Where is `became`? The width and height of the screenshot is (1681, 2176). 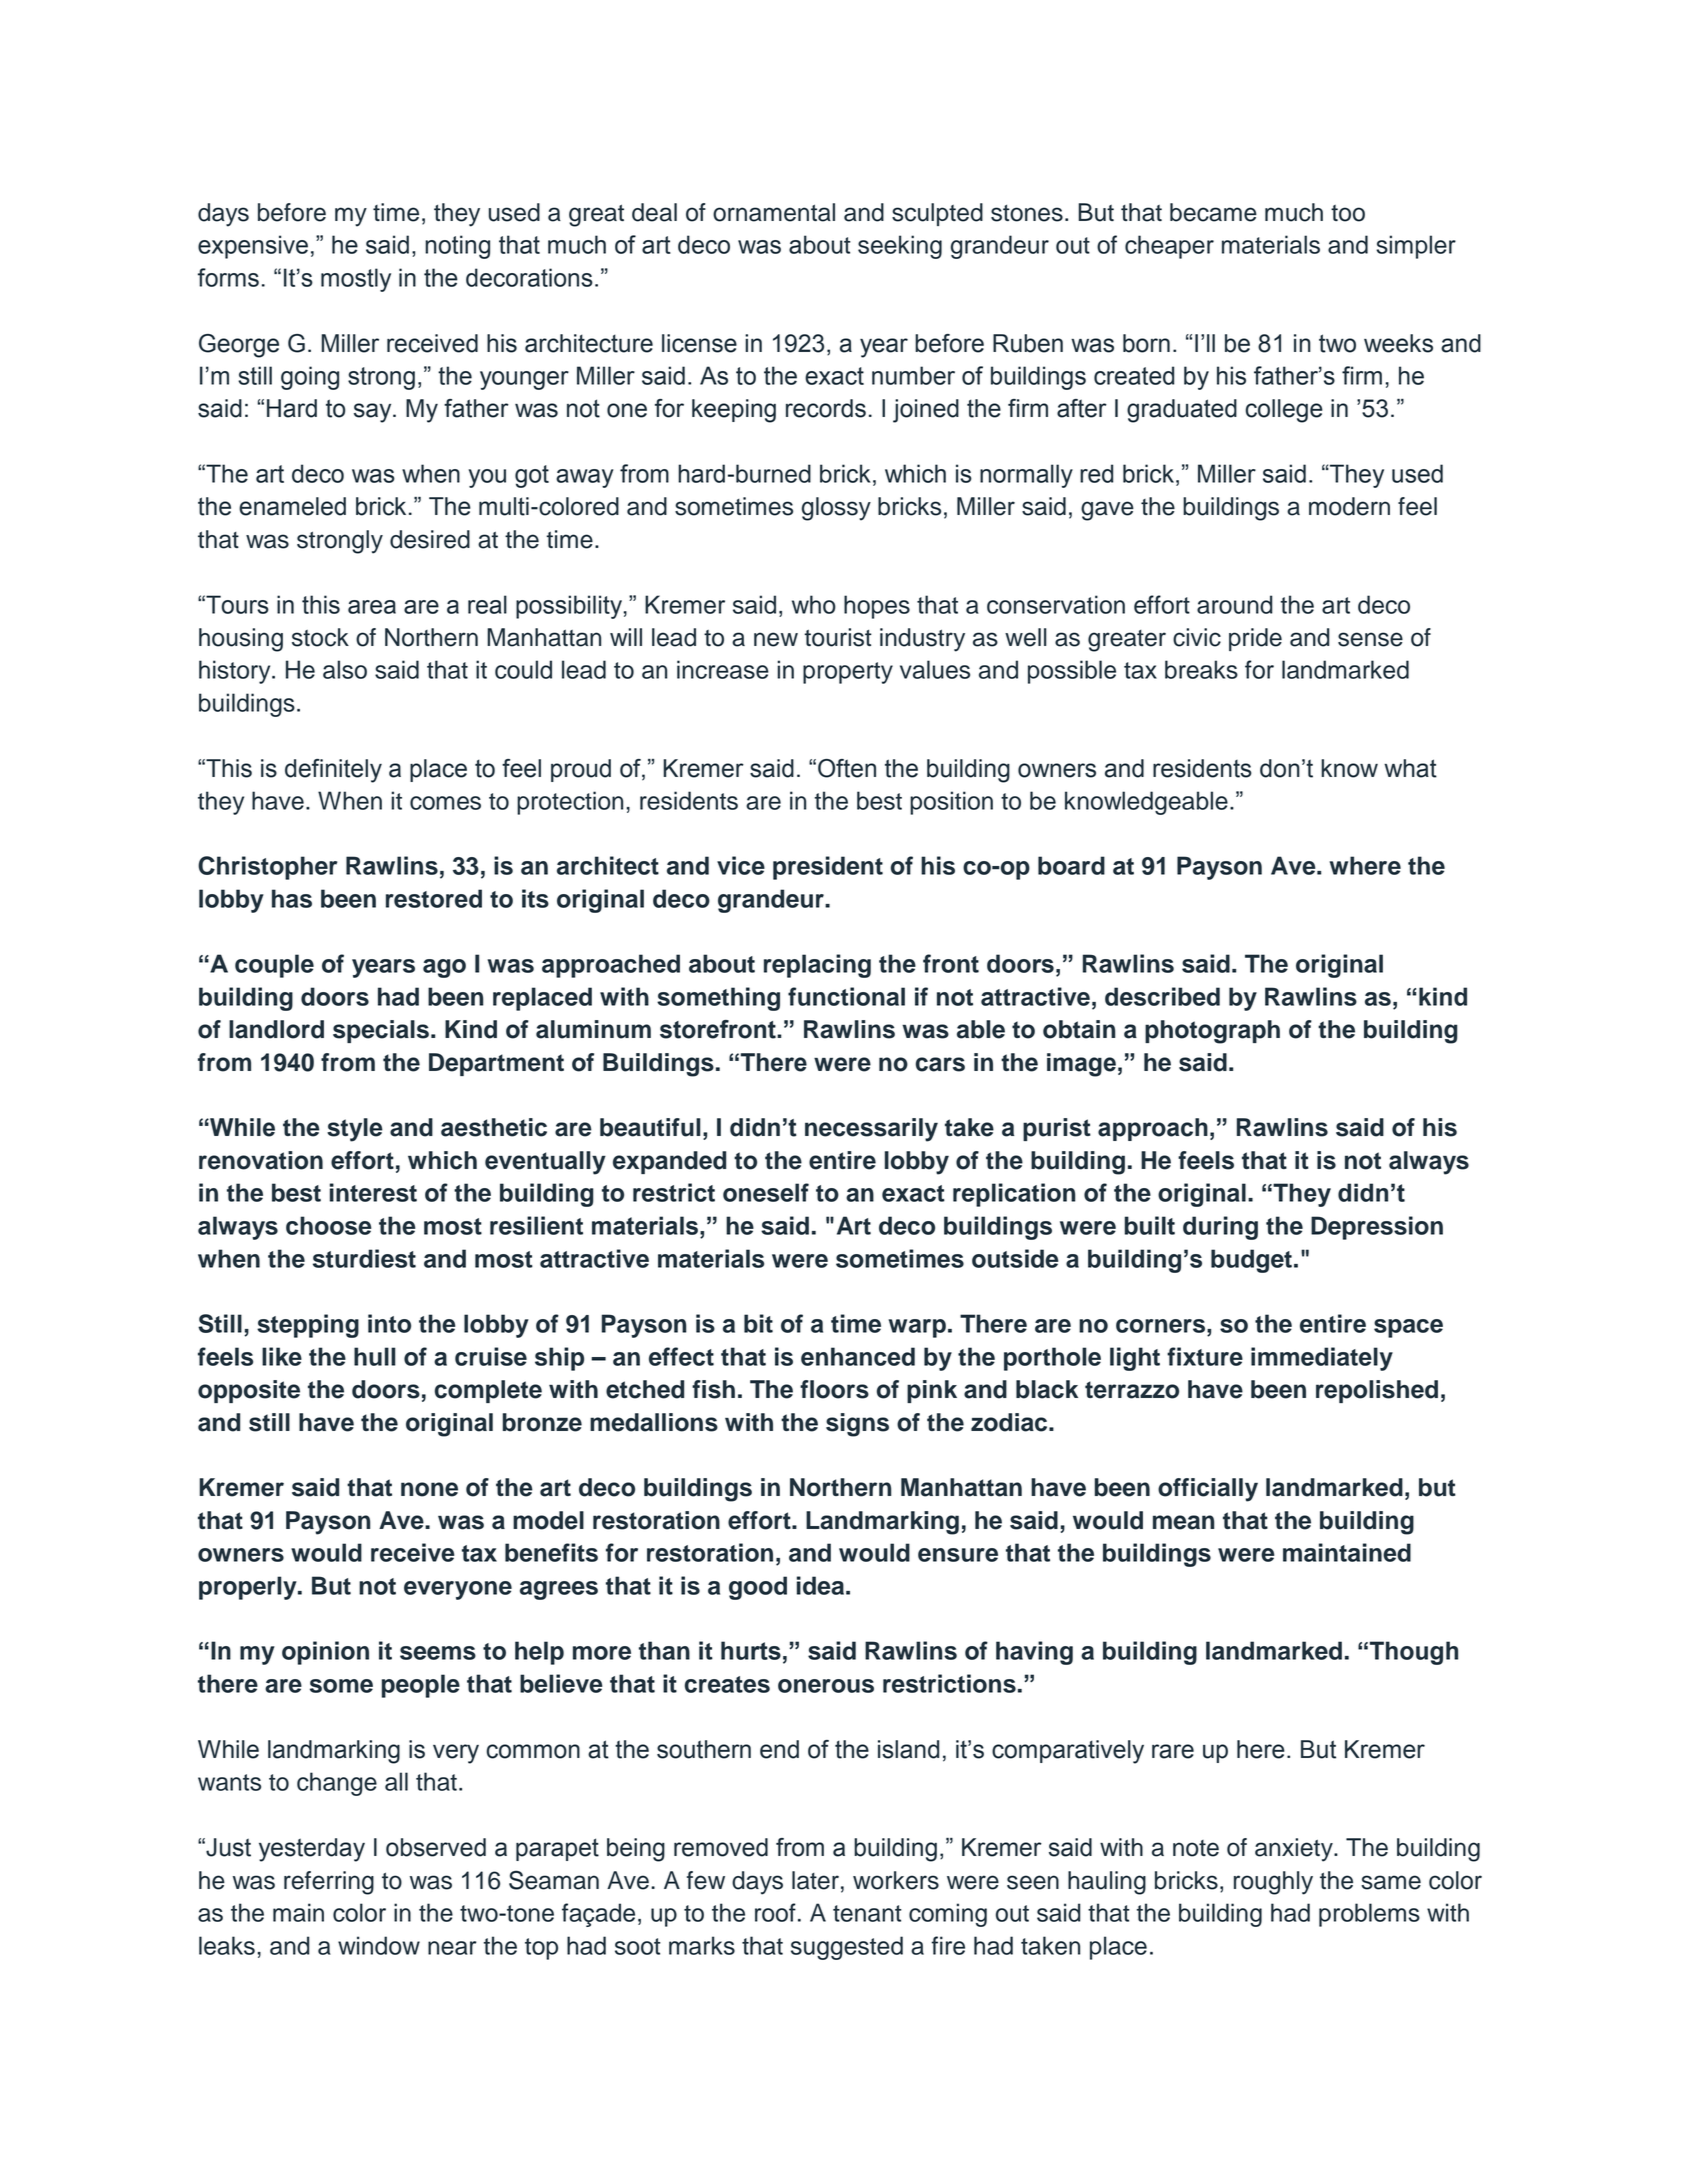
became is located at coordinates (1213, 212).
